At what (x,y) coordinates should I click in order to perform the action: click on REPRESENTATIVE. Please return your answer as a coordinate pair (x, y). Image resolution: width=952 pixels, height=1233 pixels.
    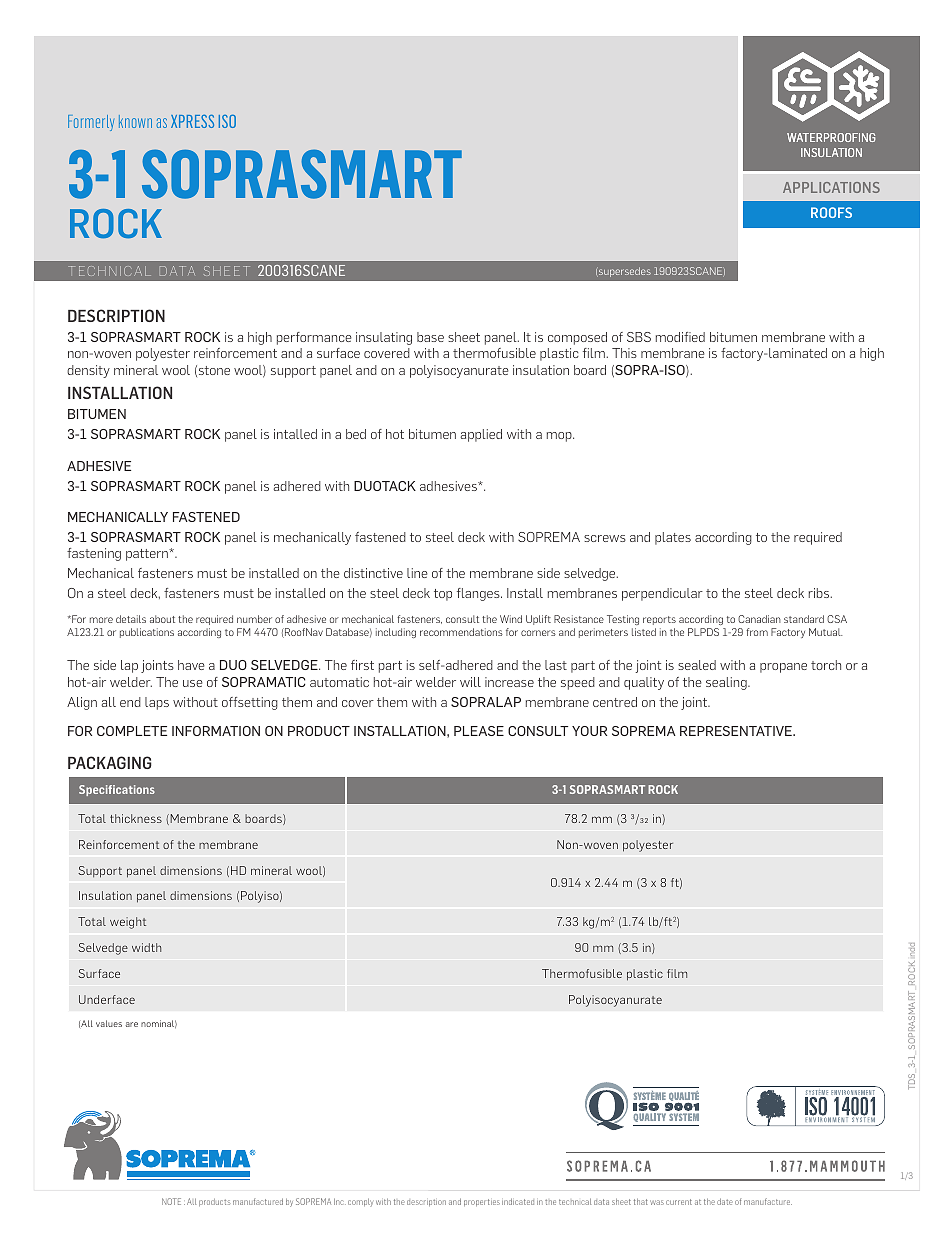
    Looking at the image, I should click on (737, 731).
